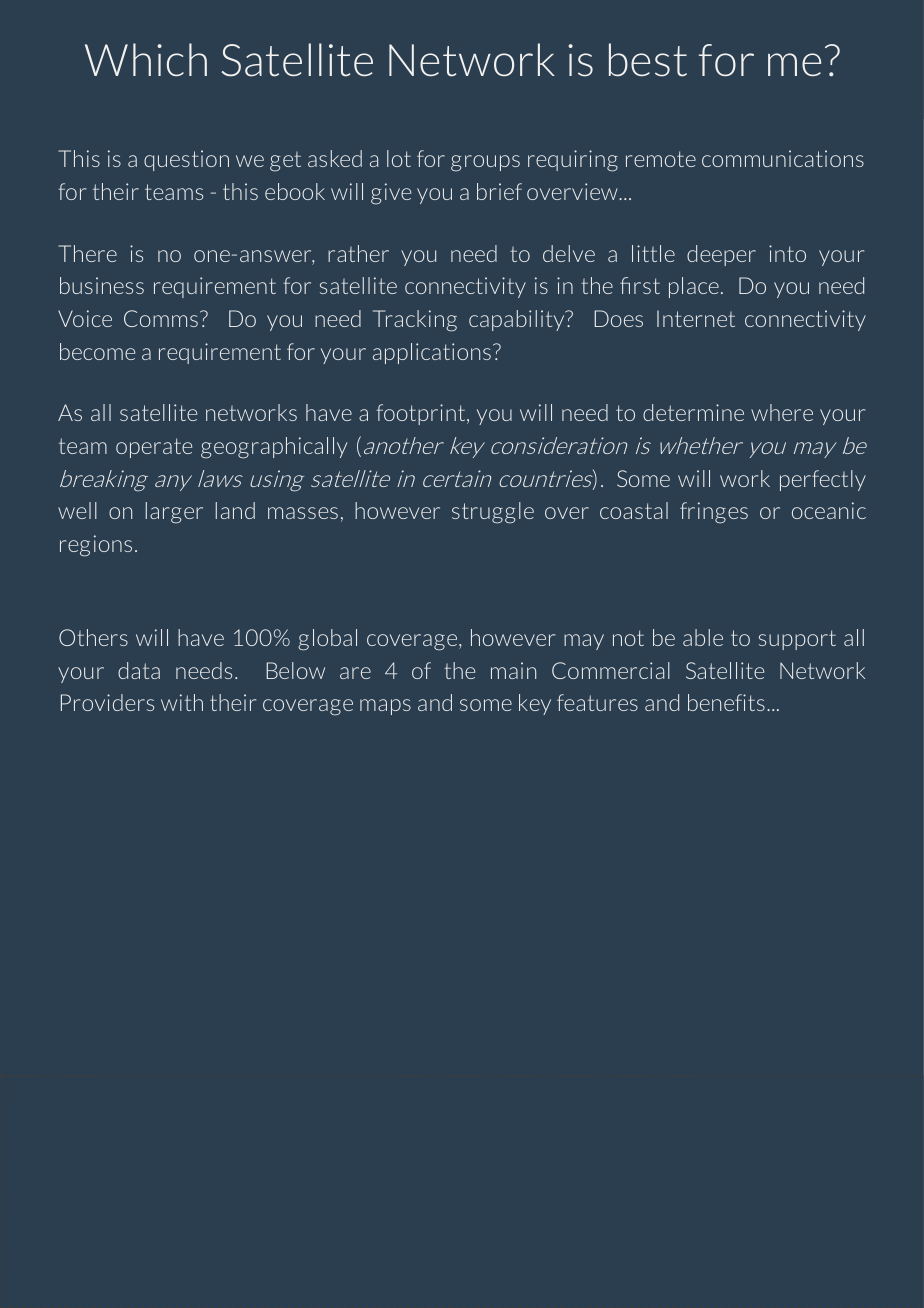  Describe the element at coordinates (782, 412) in the image. I see `where` at that location.
